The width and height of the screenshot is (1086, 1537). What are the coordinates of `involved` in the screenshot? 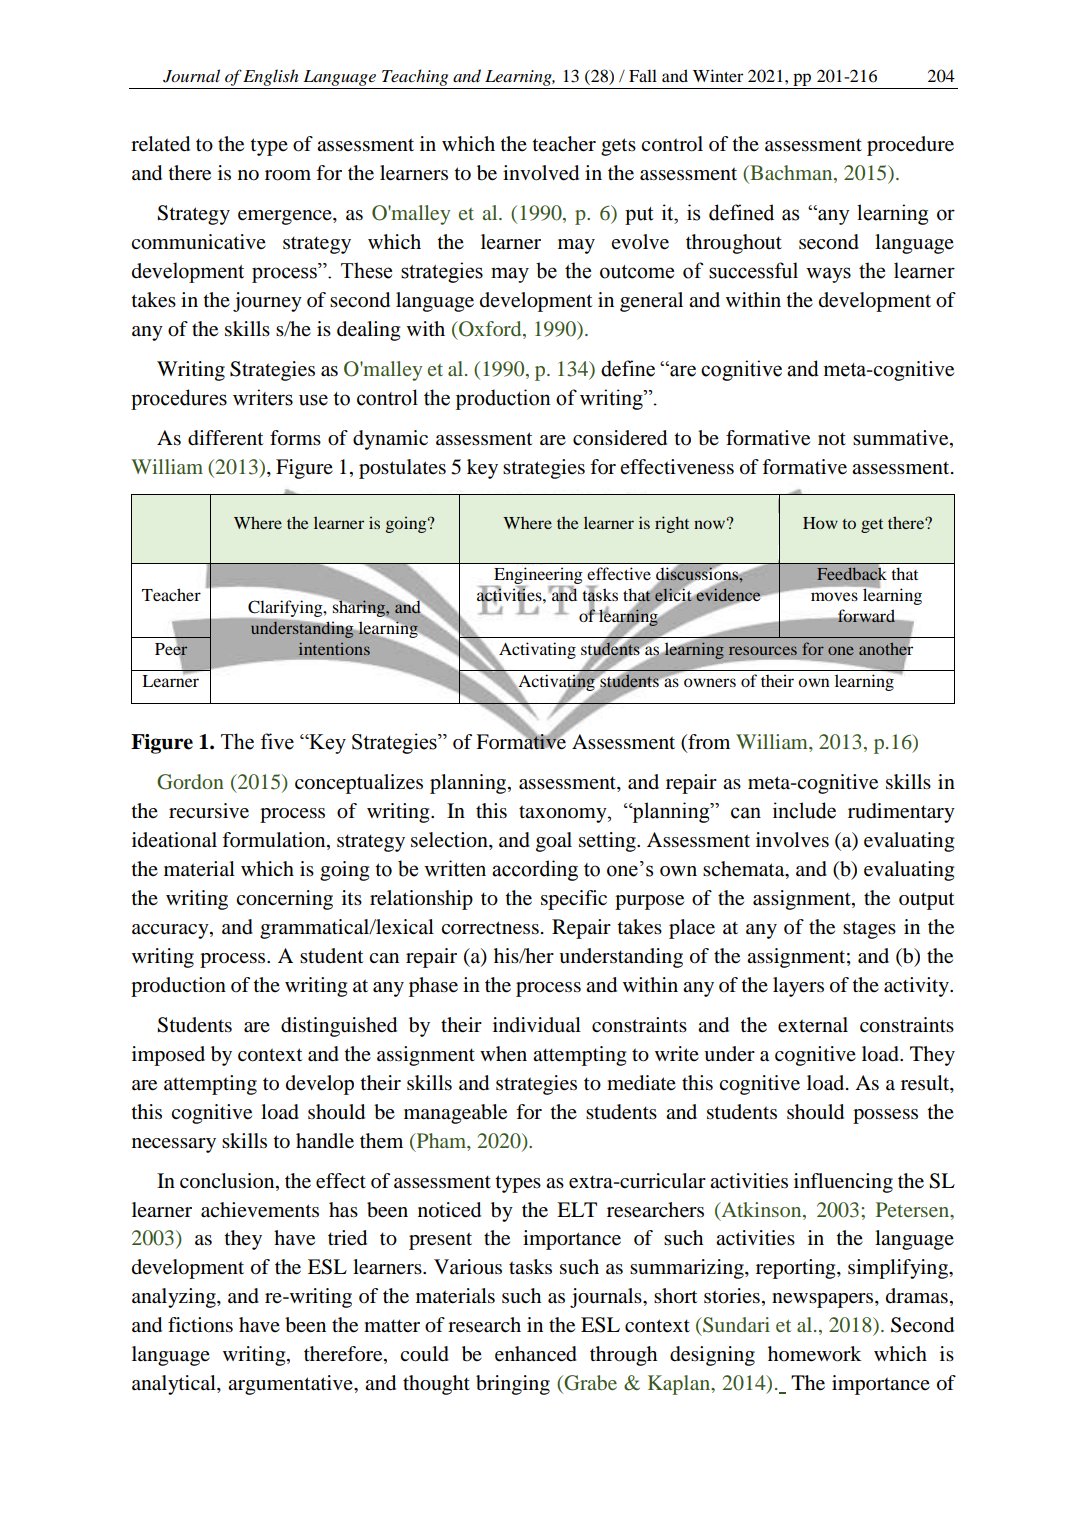 It's located at (541, 173).
